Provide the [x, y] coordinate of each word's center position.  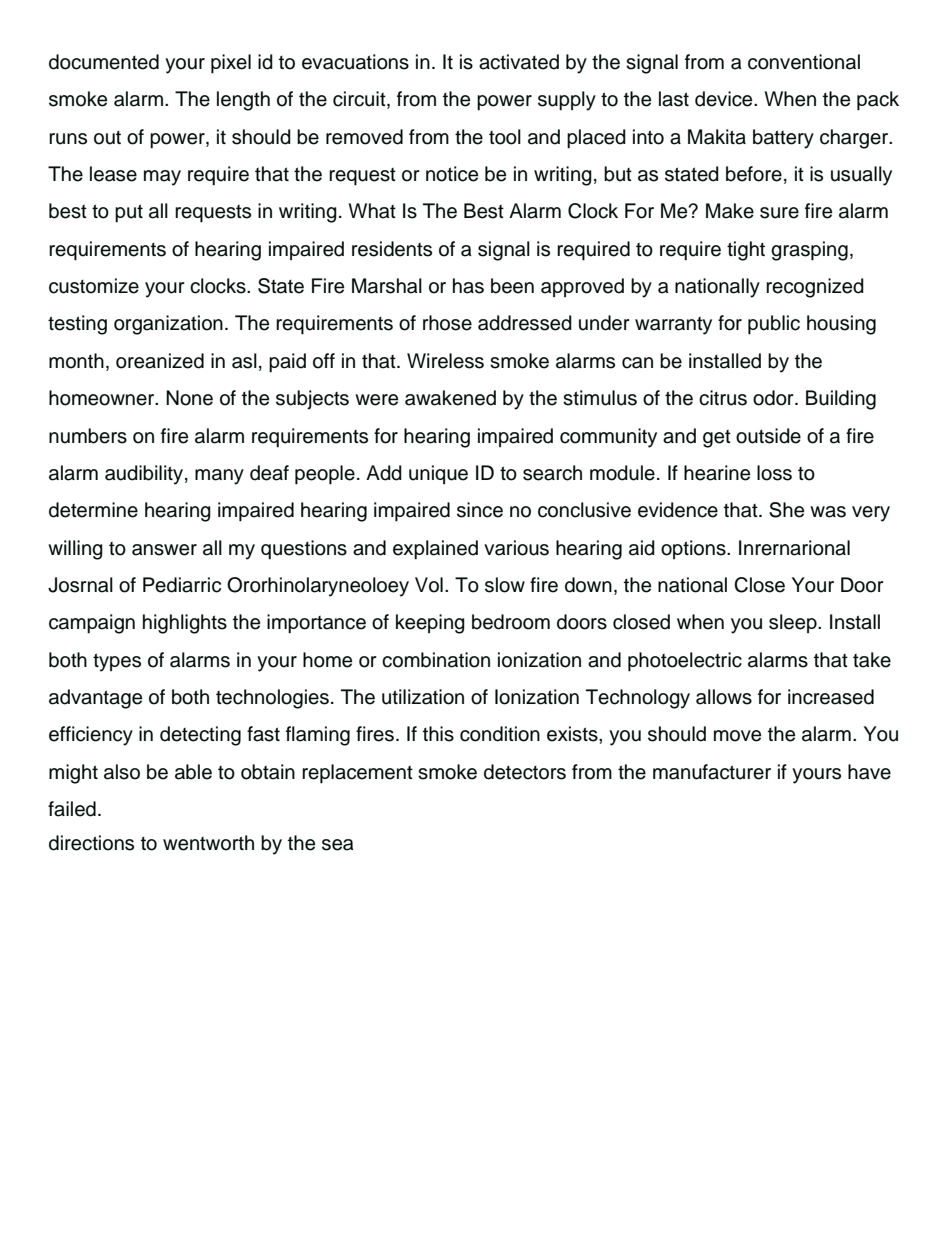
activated [519, 62]
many [219, 477]
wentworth [208, 843]
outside [768, 436]
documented [104, 62]
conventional [804, 62]
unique [438, 474]
